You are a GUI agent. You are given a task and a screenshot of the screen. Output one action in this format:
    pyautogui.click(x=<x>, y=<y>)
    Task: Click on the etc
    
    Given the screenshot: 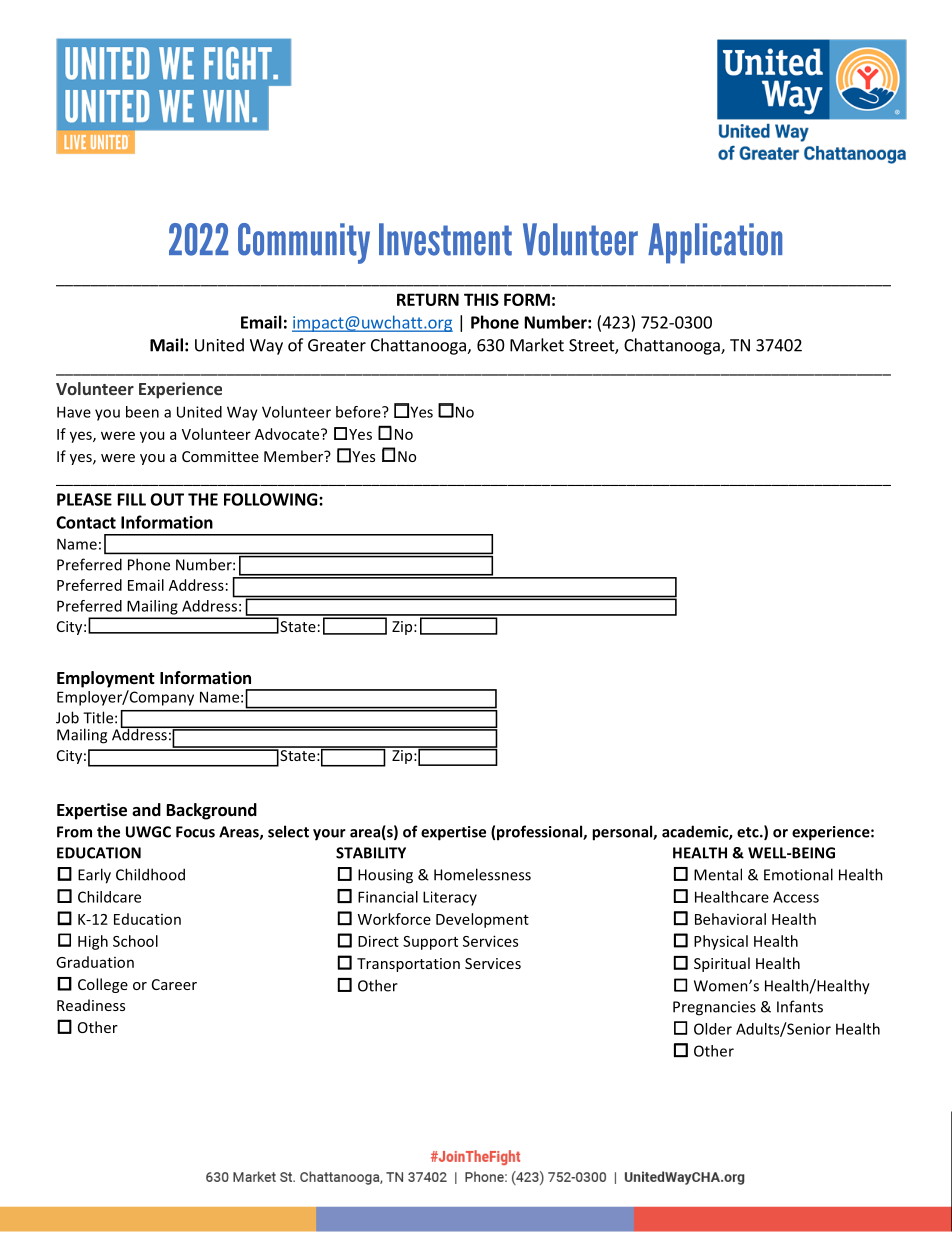 What is the action you would take?
    pyautogui.click(x=749, y=832)
